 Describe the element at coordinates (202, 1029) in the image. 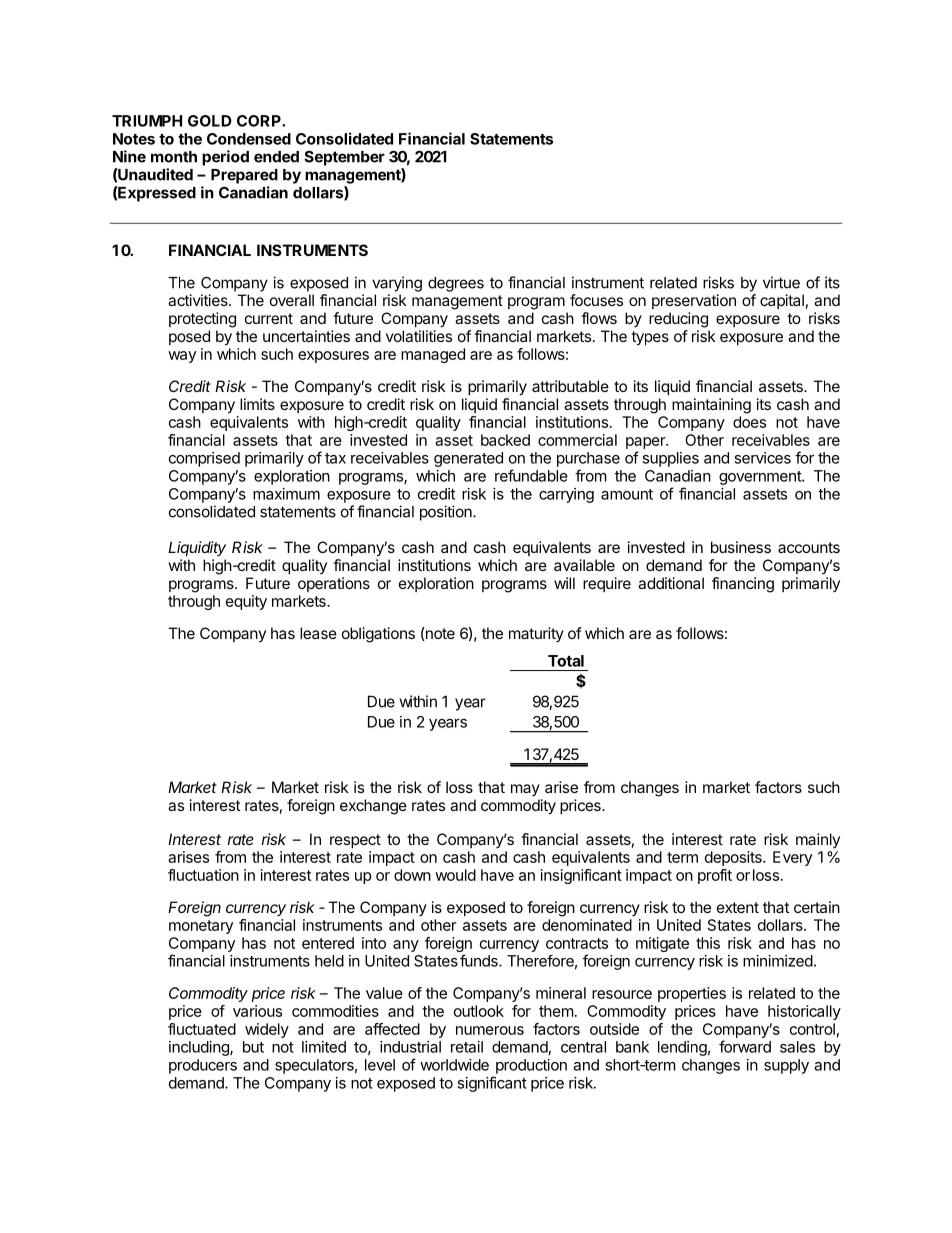

I see `fluctuated` at that location.
